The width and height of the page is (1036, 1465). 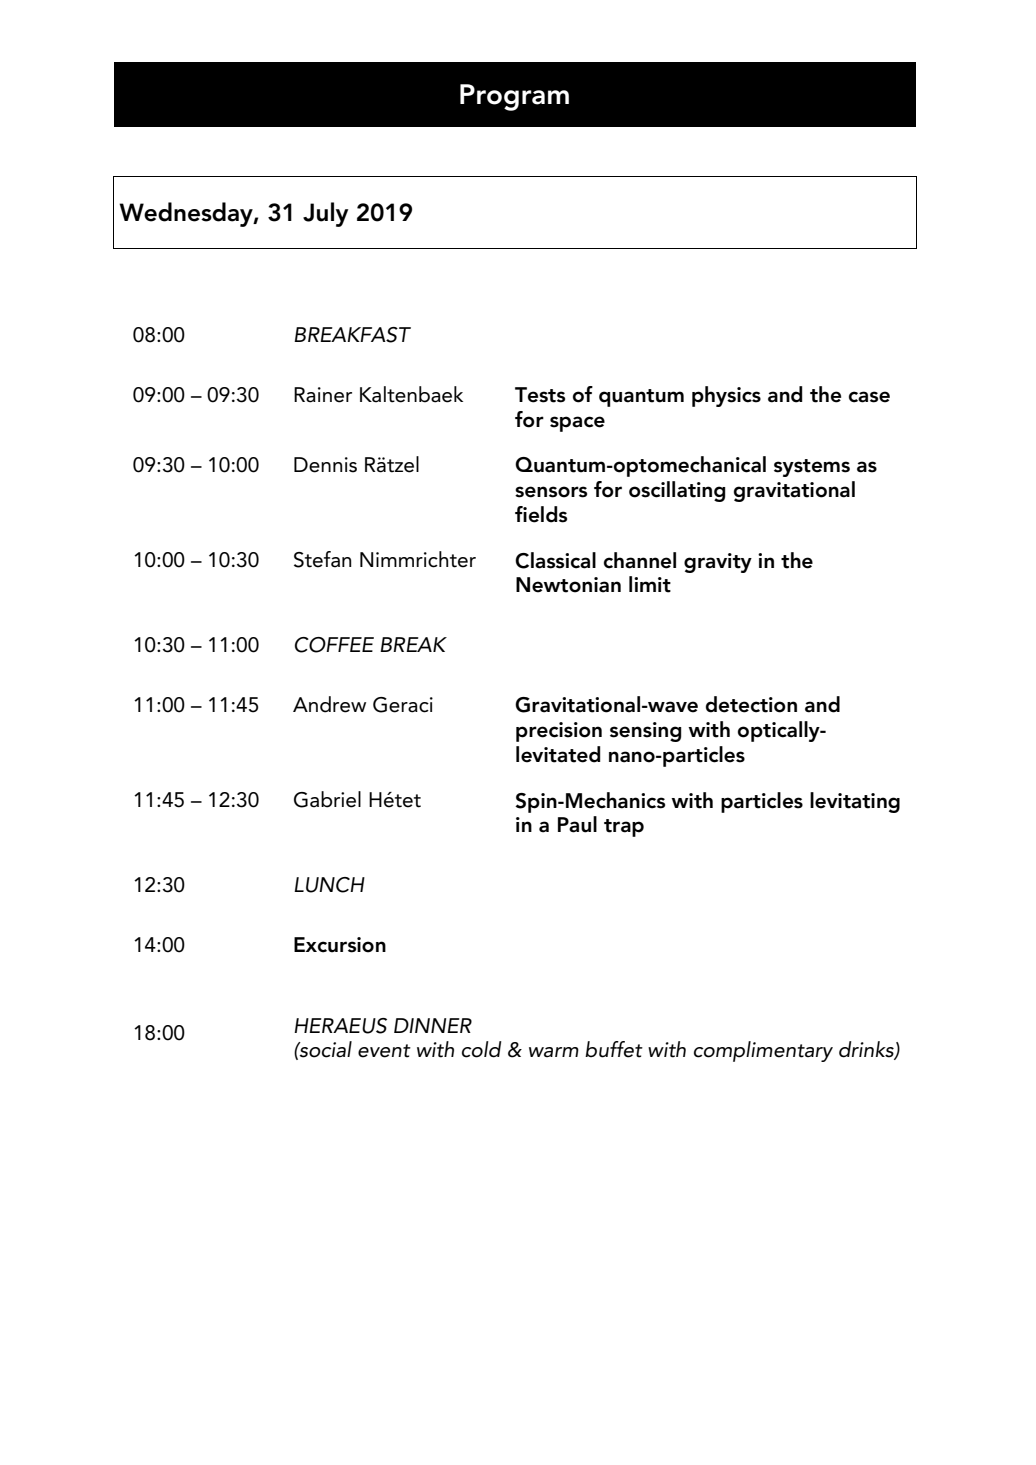 I want to click on gravity, so click(x=718, y=563).
